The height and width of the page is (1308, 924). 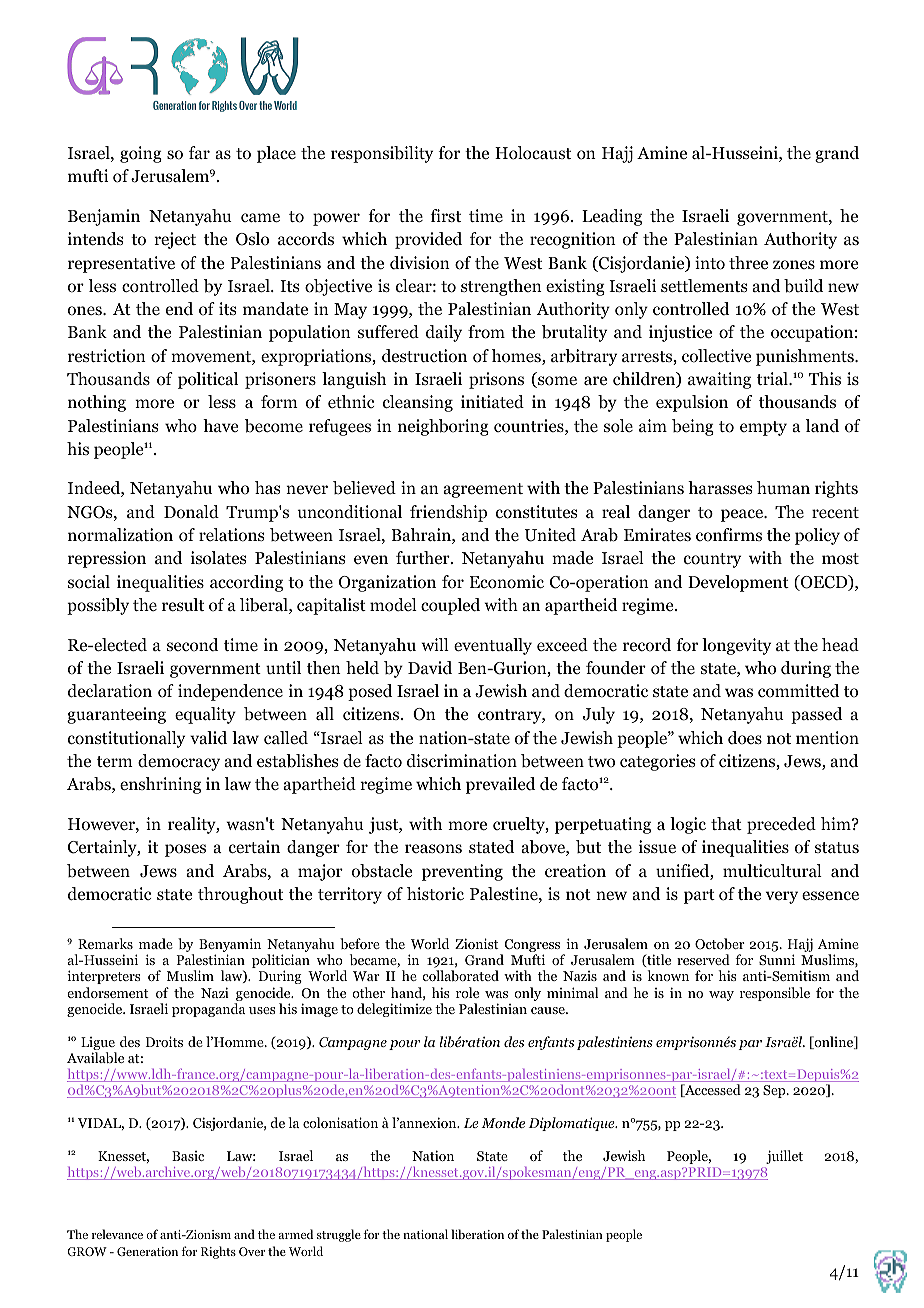 I want to click on equality, so click(x=205, y=715).
